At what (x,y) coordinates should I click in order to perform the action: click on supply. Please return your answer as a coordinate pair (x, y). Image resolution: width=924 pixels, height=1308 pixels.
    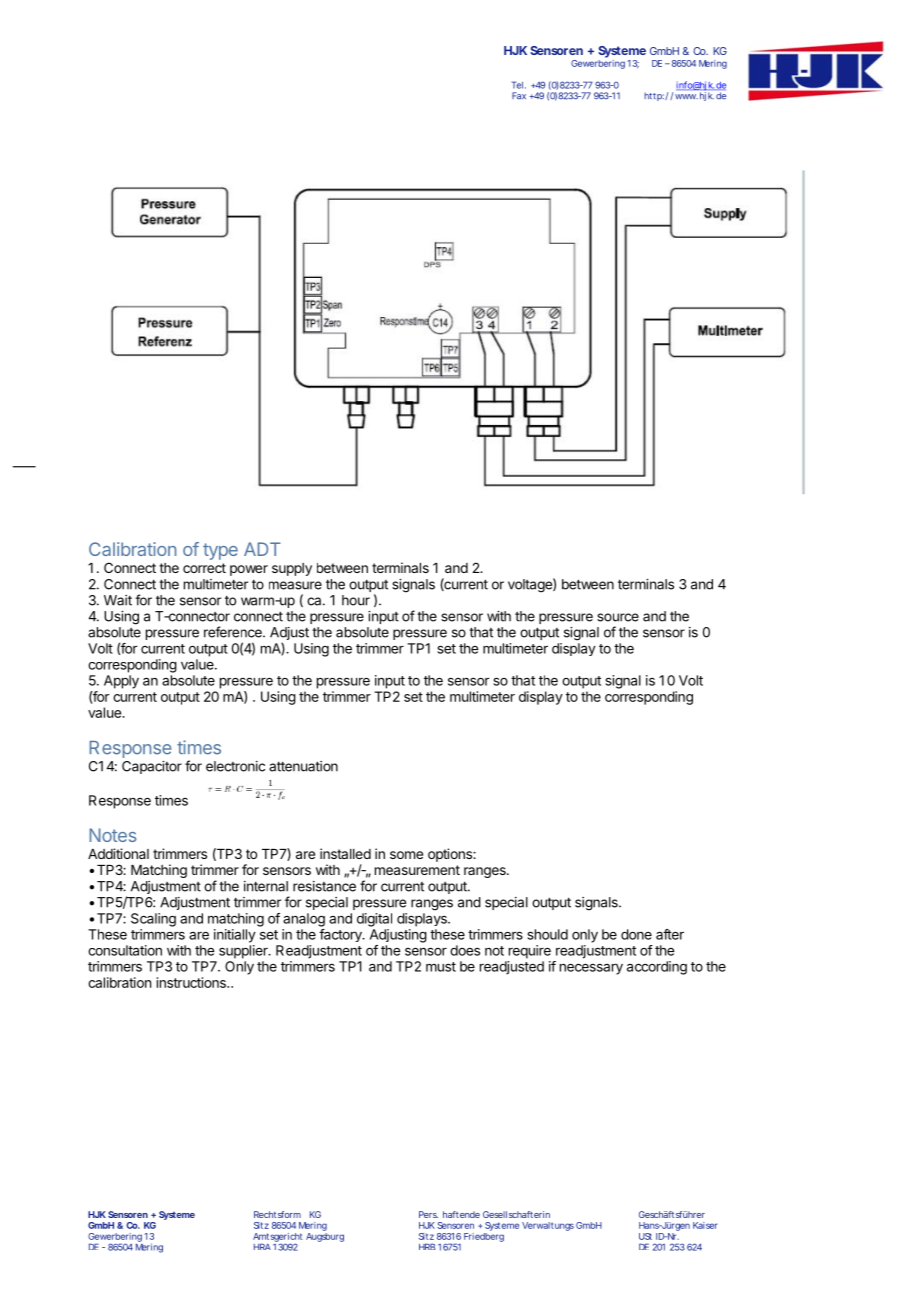
    Looking at the image, I should click on (292, 569).
